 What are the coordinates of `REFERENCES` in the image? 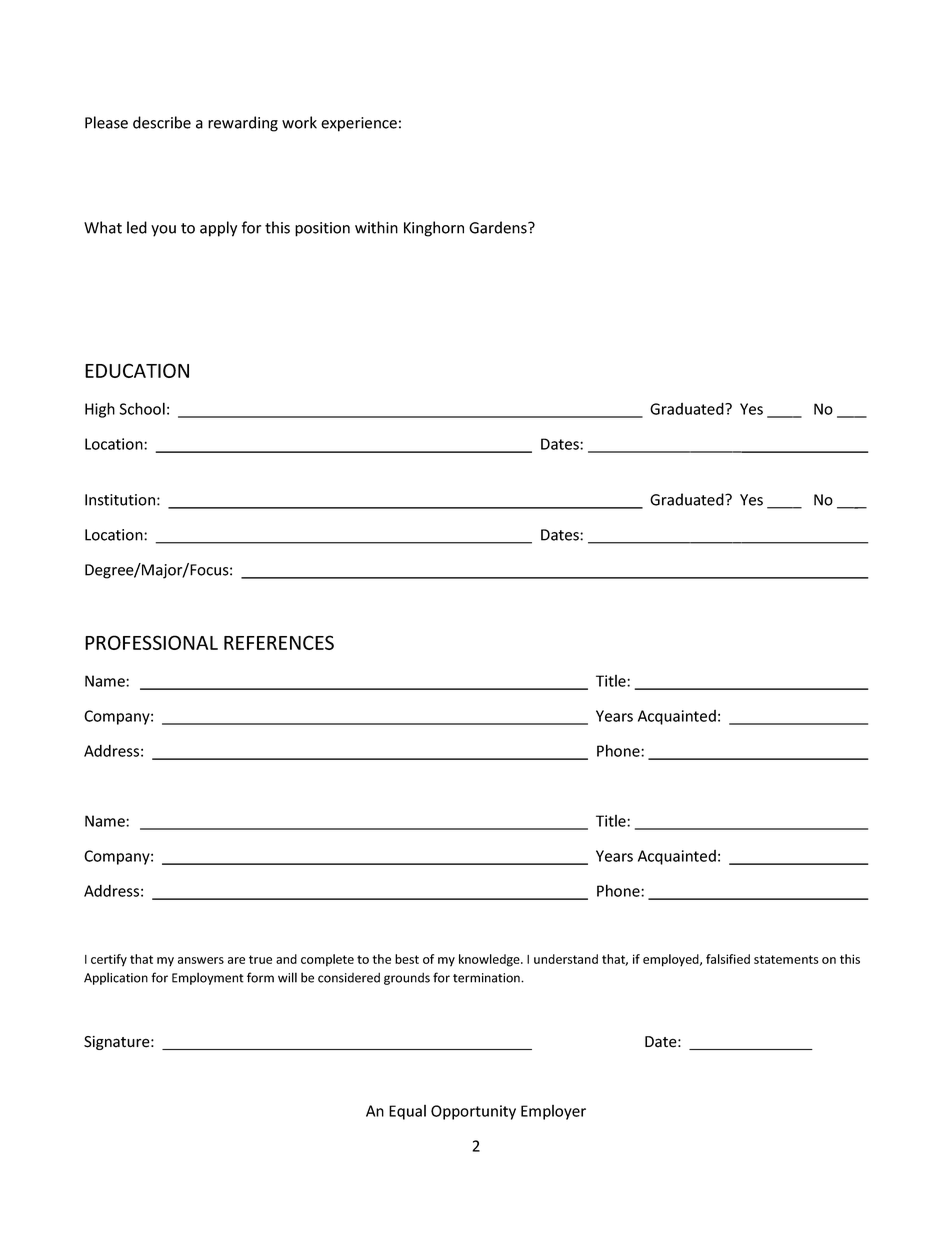 It's located at (279, 642).
